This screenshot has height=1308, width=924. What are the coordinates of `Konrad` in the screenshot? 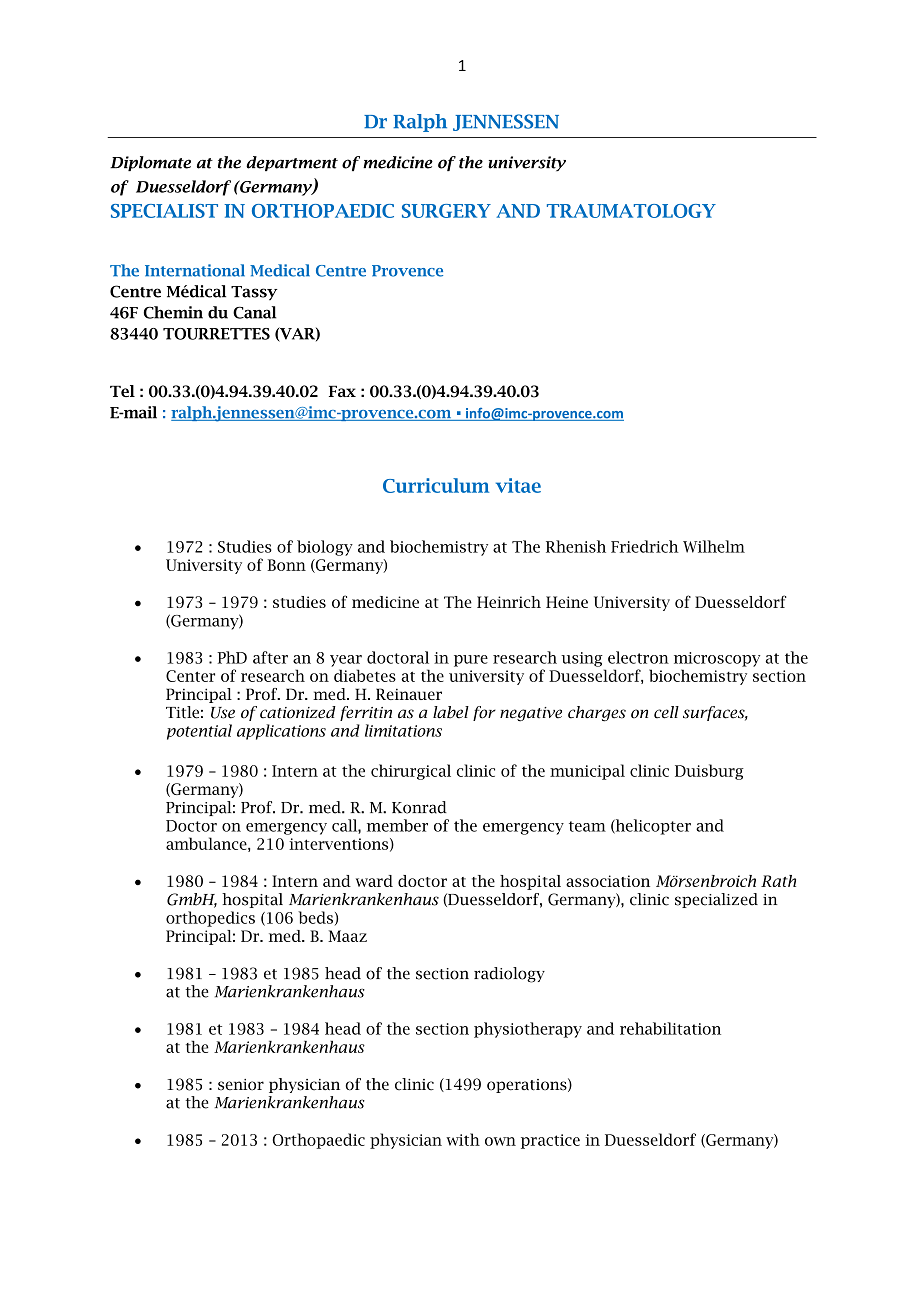 It's located at (419, 807).
